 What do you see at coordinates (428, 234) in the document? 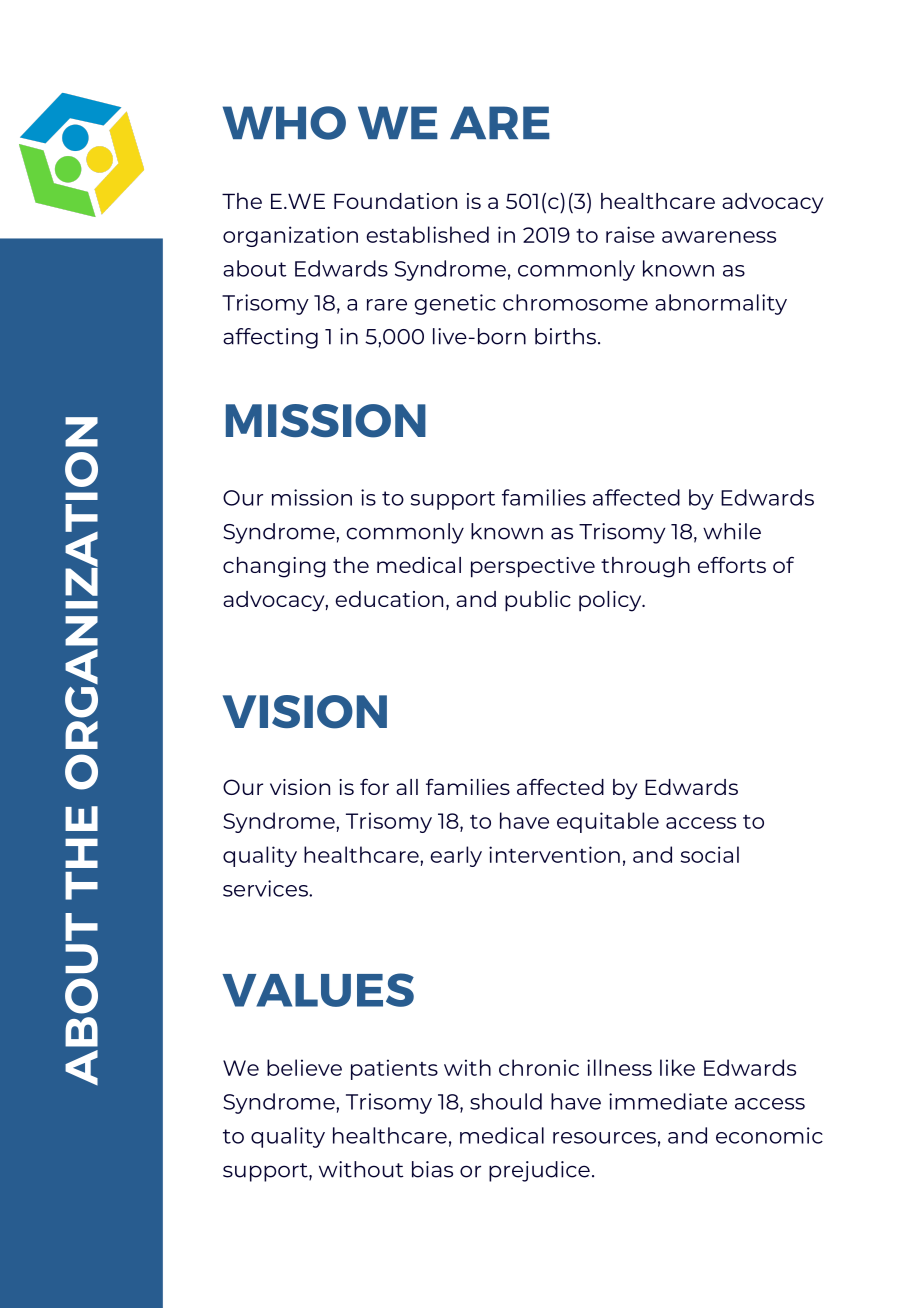
I see `established` at bounding box center [428, 234].
